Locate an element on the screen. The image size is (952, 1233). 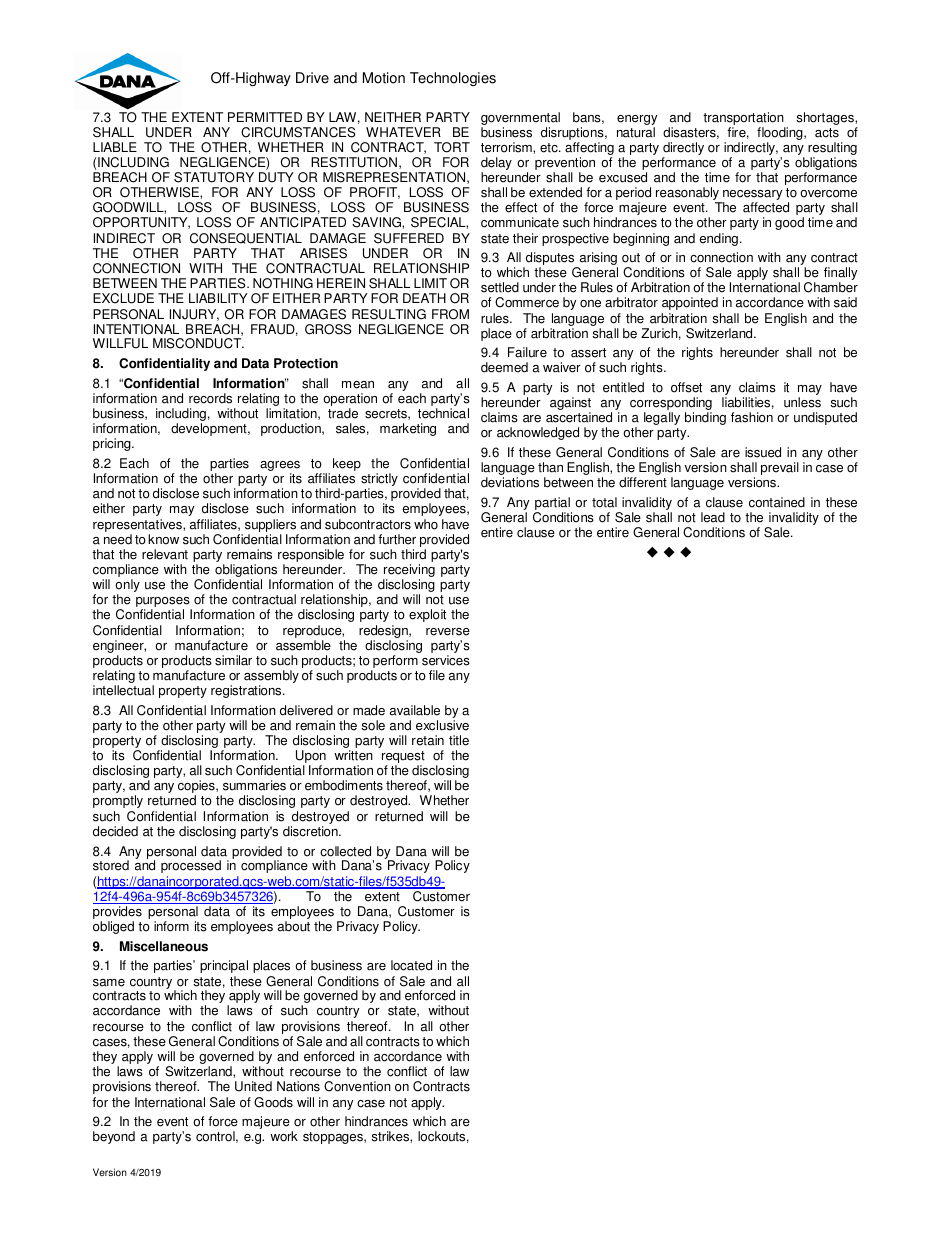
Convention is located at coordinates (357, 1086).
